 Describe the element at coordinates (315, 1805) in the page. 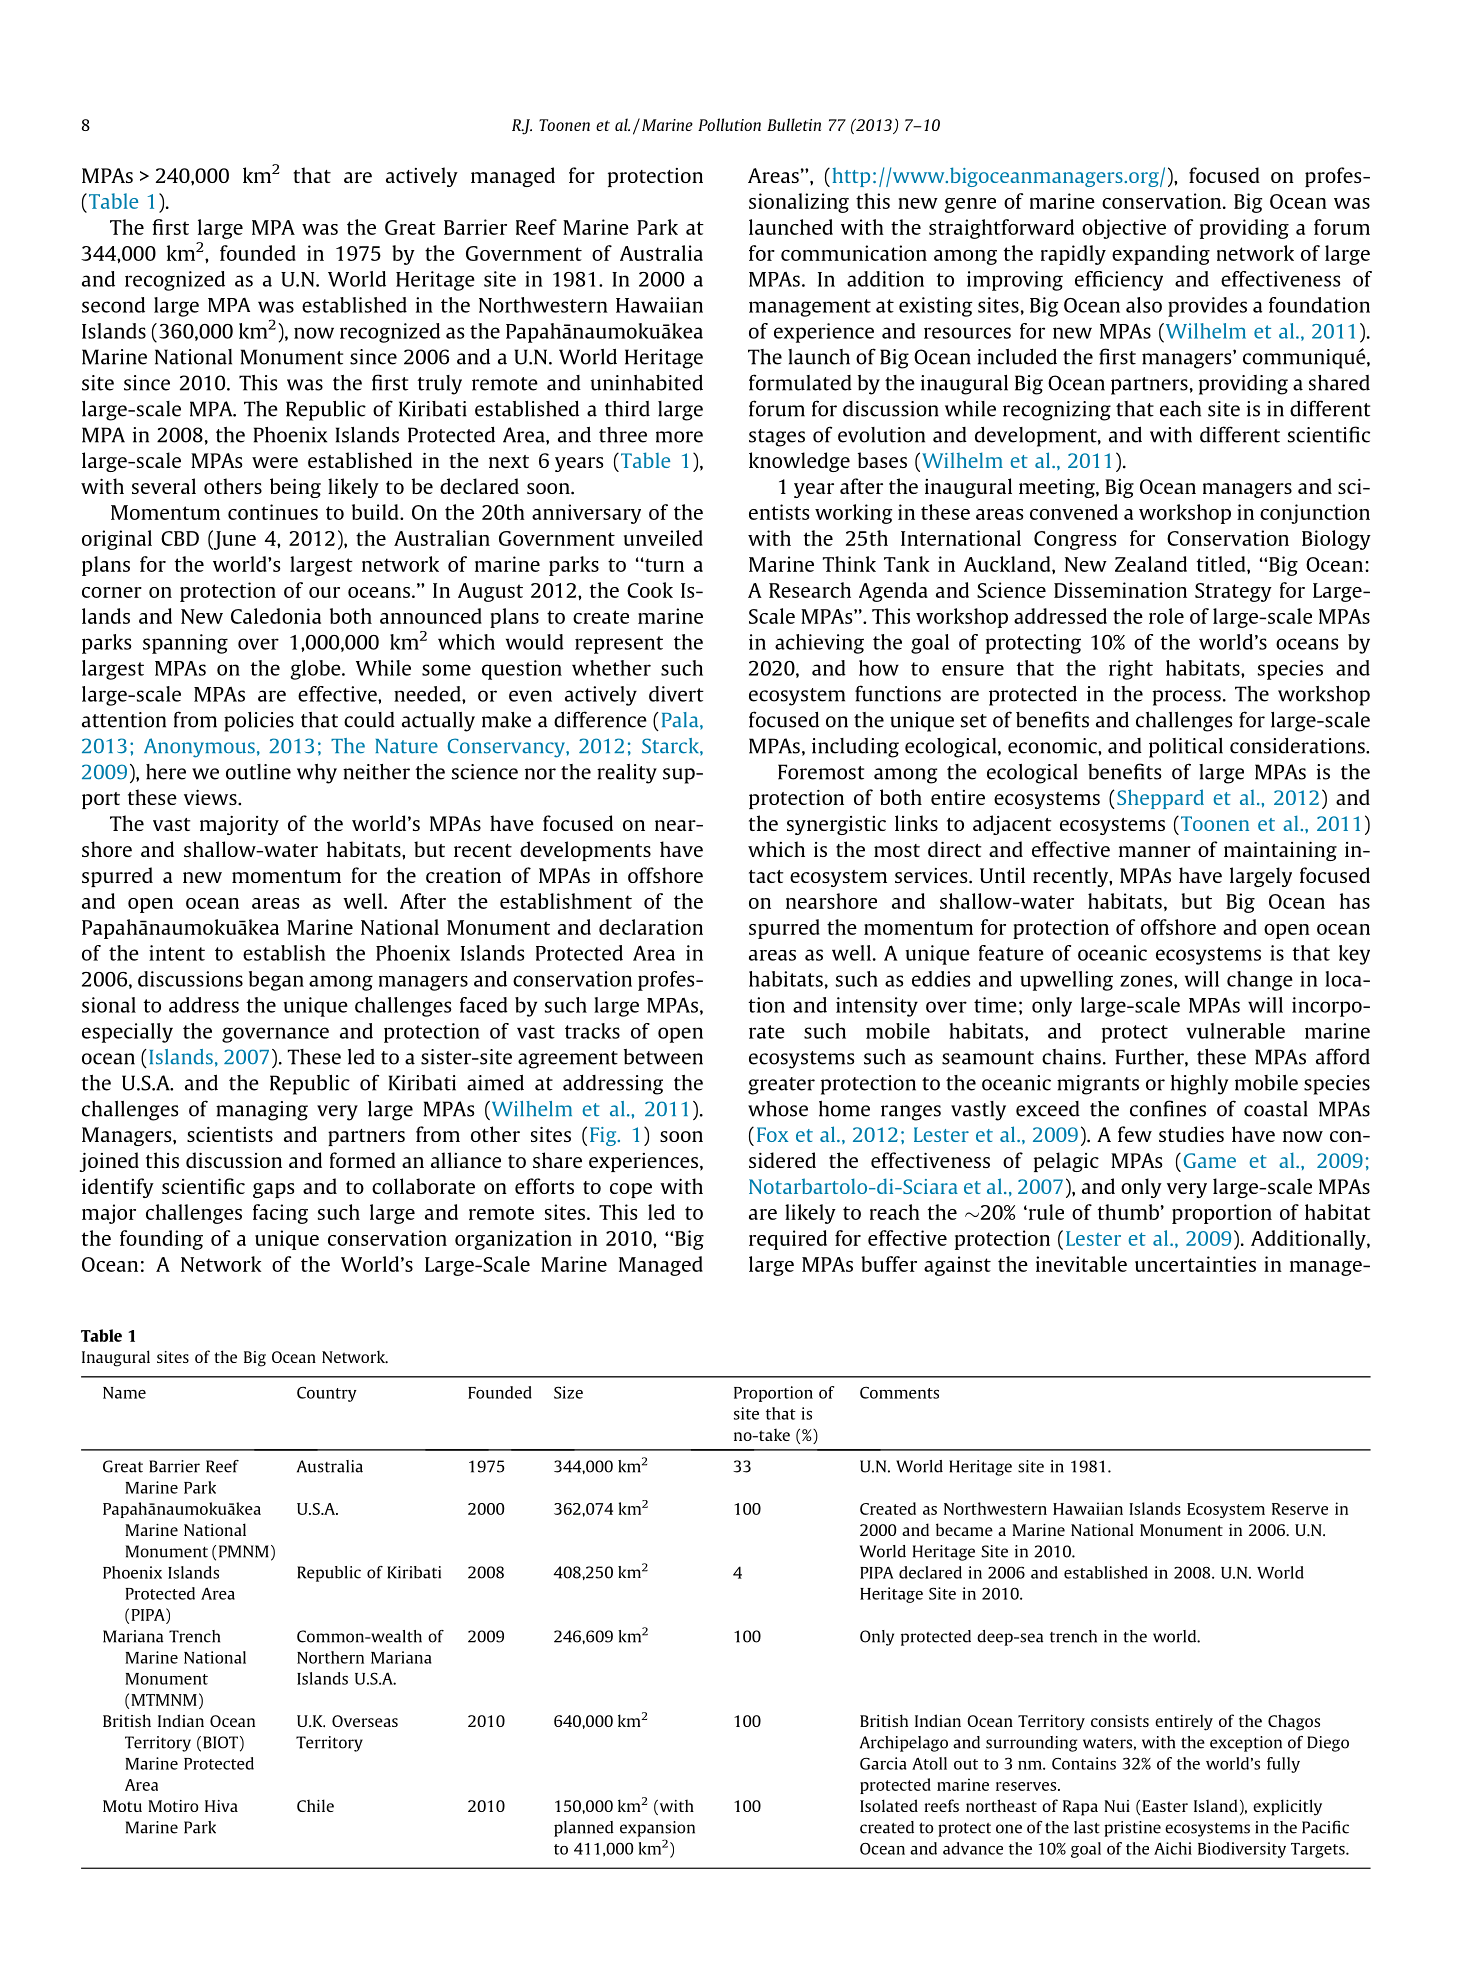

I see `Chile` at that location.
